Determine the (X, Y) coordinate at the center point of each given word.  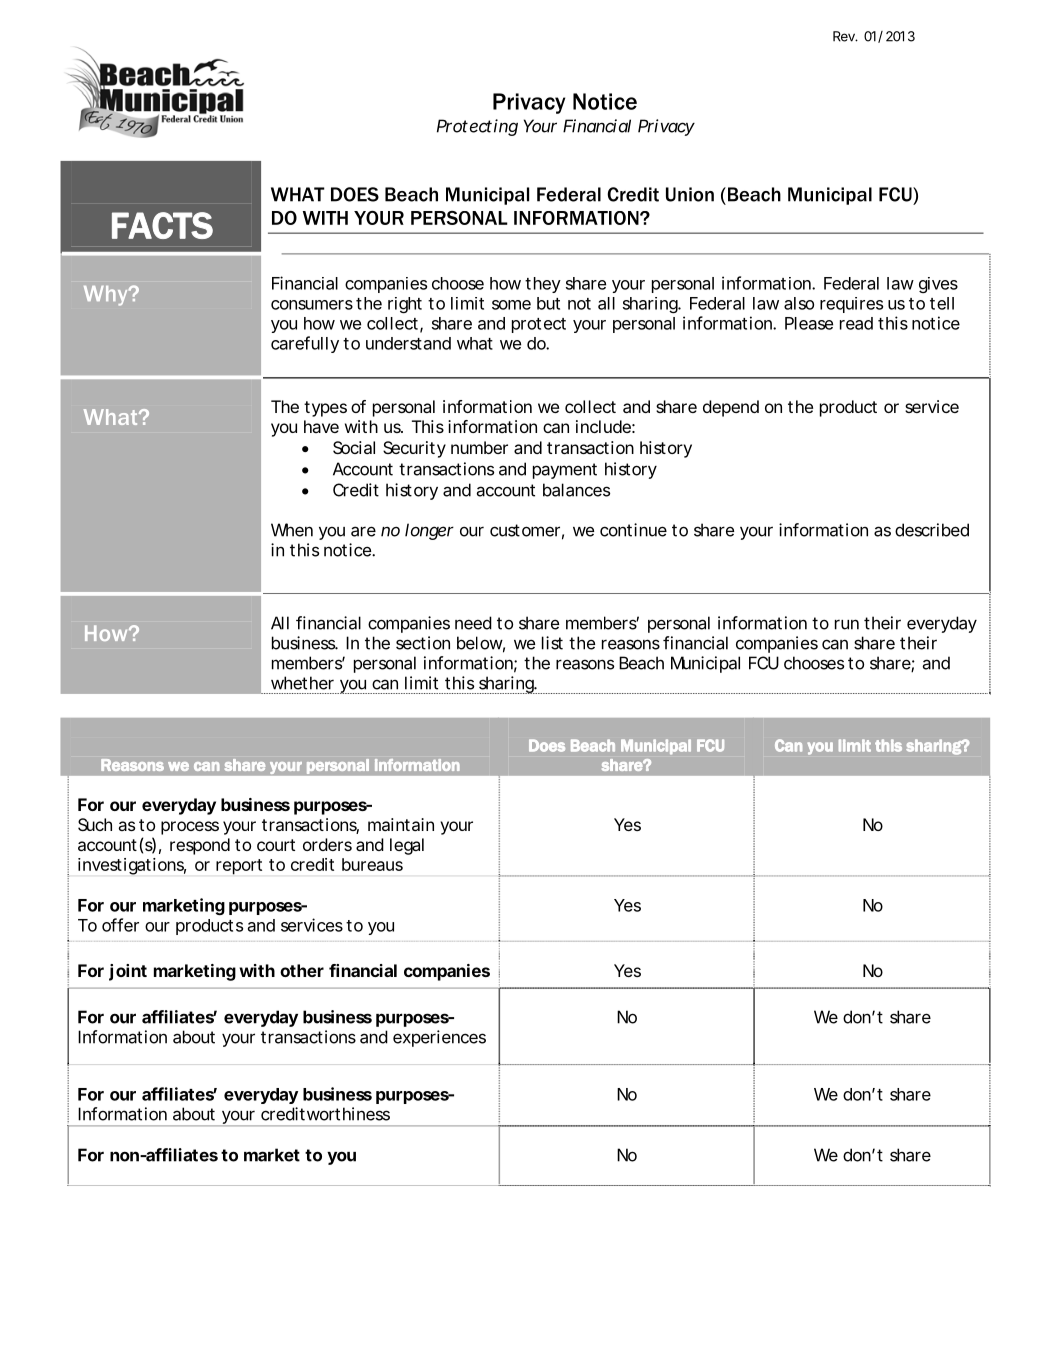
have (321, 426)
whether (302, 683)
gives (938, 285)
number (479, 447)
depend (731, 408)
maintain (401, 824)
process (190, 828)
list (552, 643)
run (847, 624)
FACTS (162, 225)
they (543, 285)
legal (407, 846)
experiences (439, 1038)
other (302, 970)
